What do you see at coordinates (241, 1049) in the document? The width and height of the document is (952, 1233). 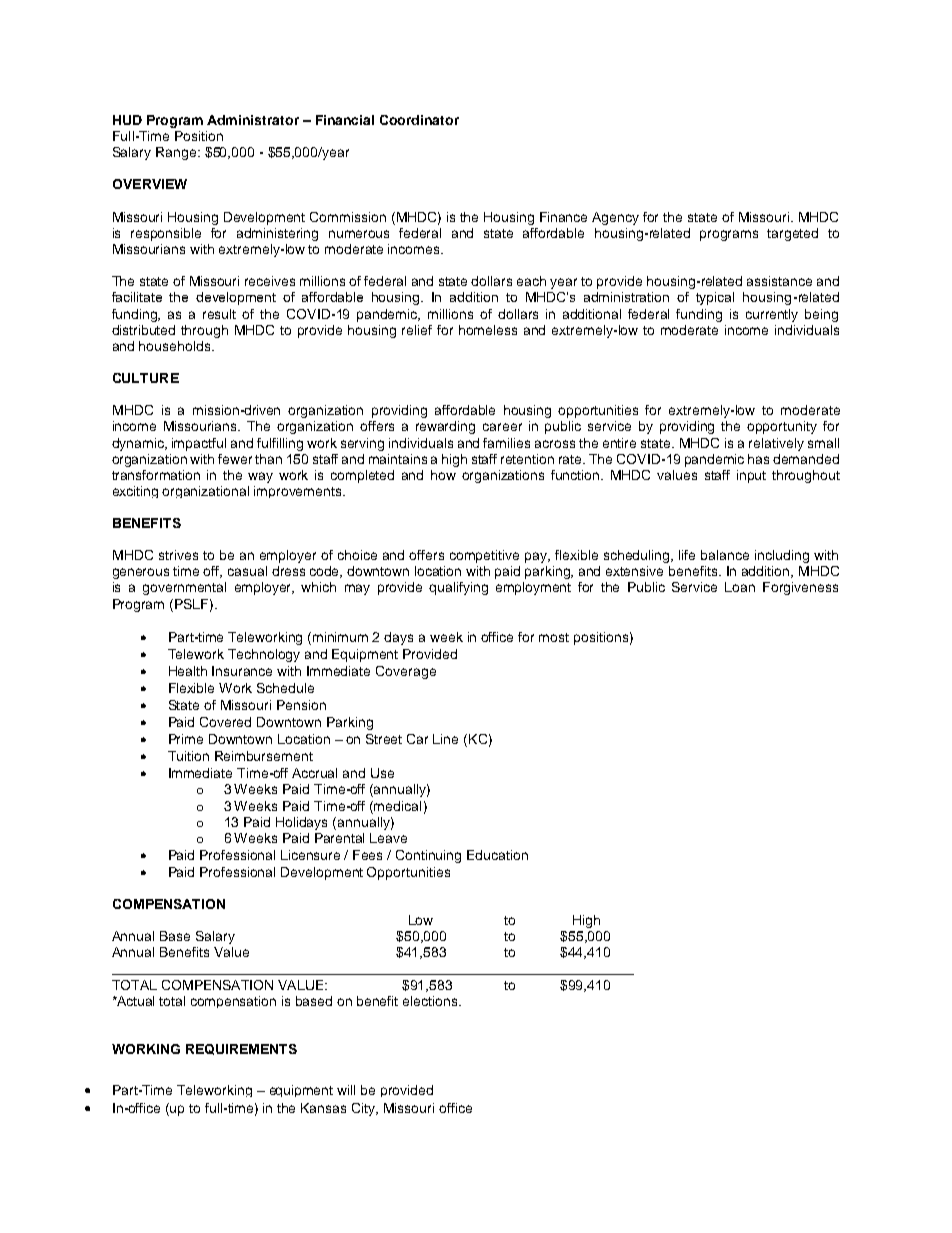 I see `REQUIREMENTS` at bounding box center [241, 1049].
